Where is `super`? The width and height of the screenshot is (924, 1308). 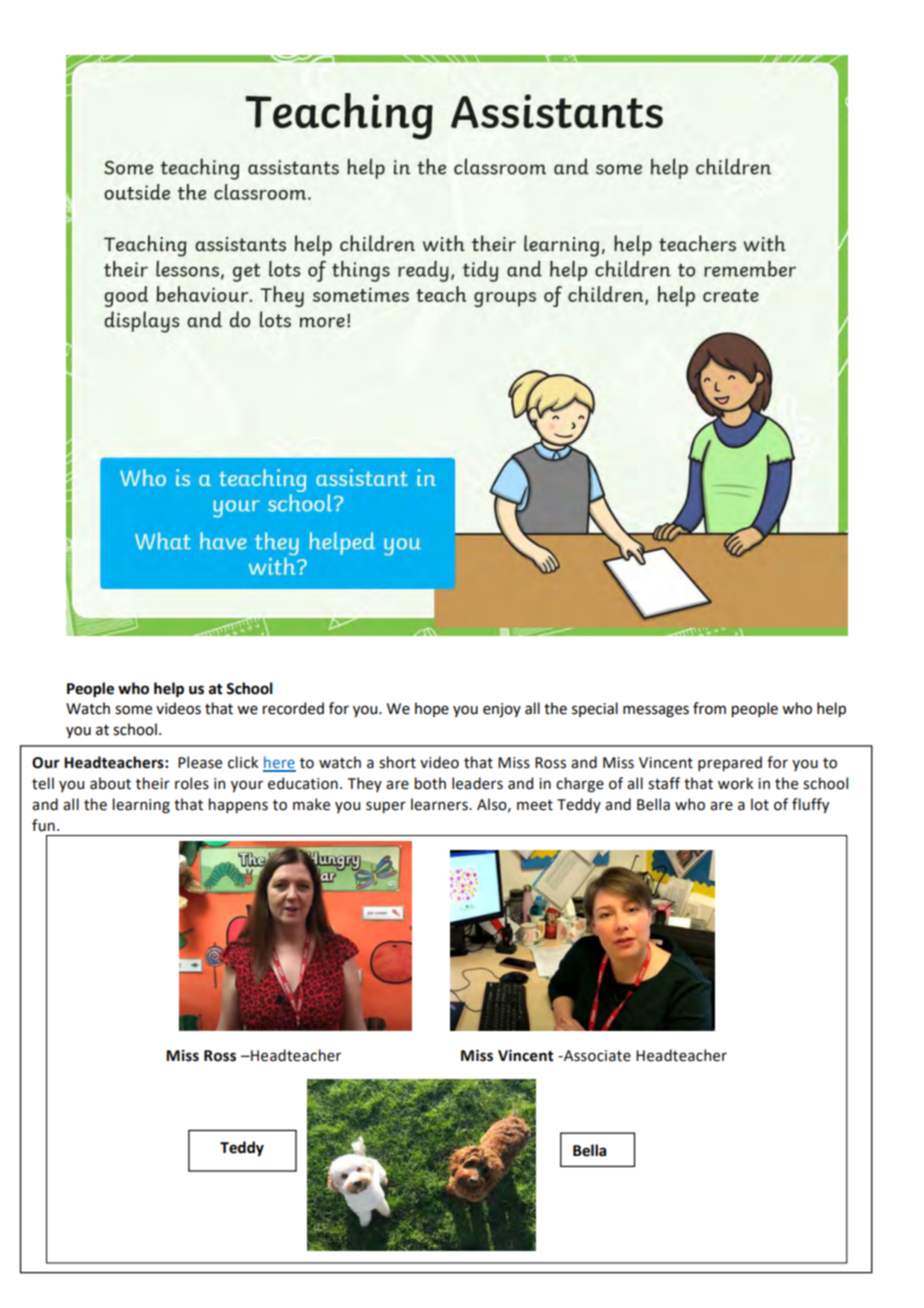
super is located at coordinates (386, 807).
